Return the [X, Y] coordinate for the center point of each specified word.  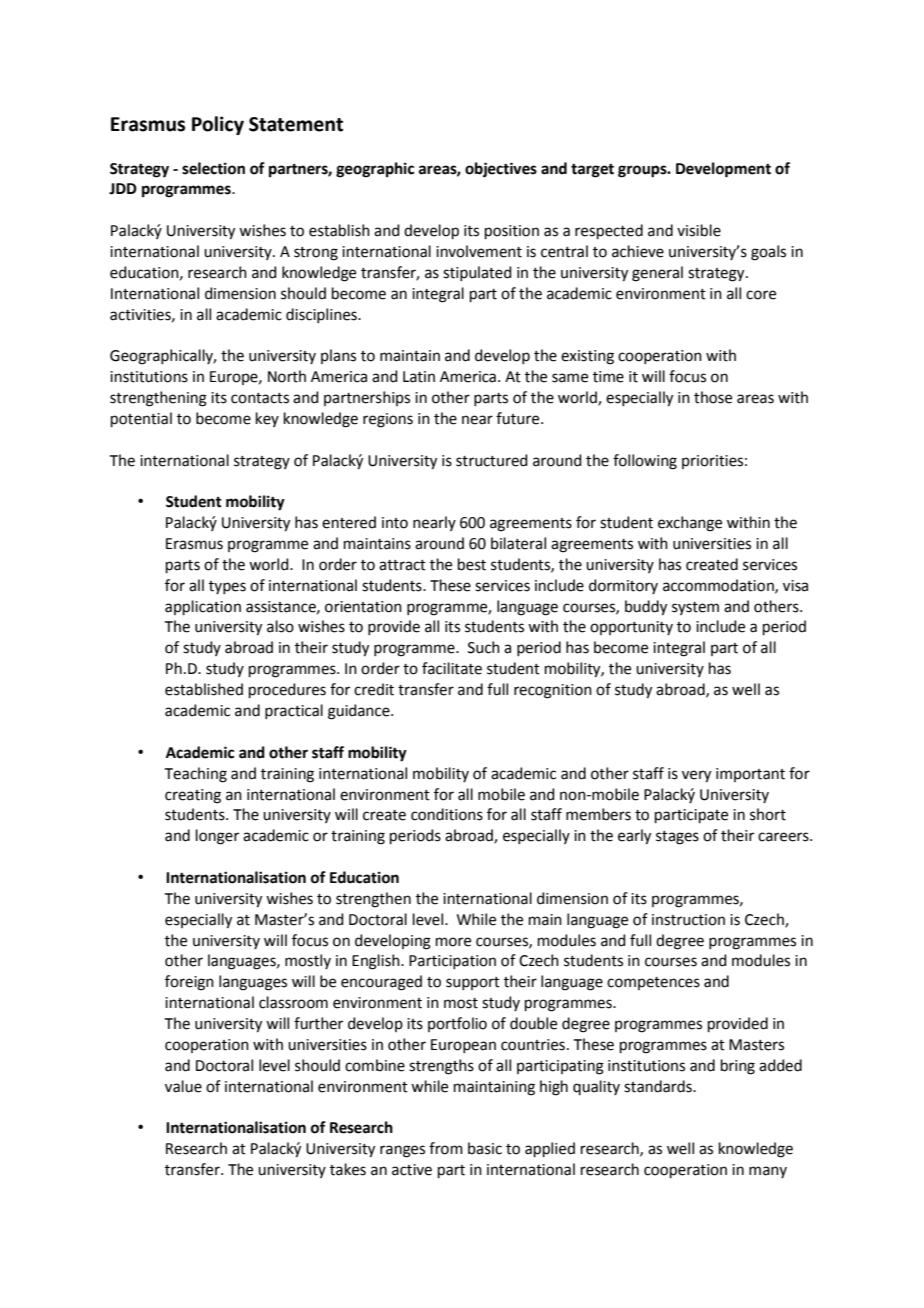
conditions [447, 814]
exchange [690, 524]
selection [213, 168]
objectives [501, 170]
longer [217, 837]
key [267, 419]
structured [492, 460]
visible [699, 230]
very [696, 776]
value [183, 1086]
